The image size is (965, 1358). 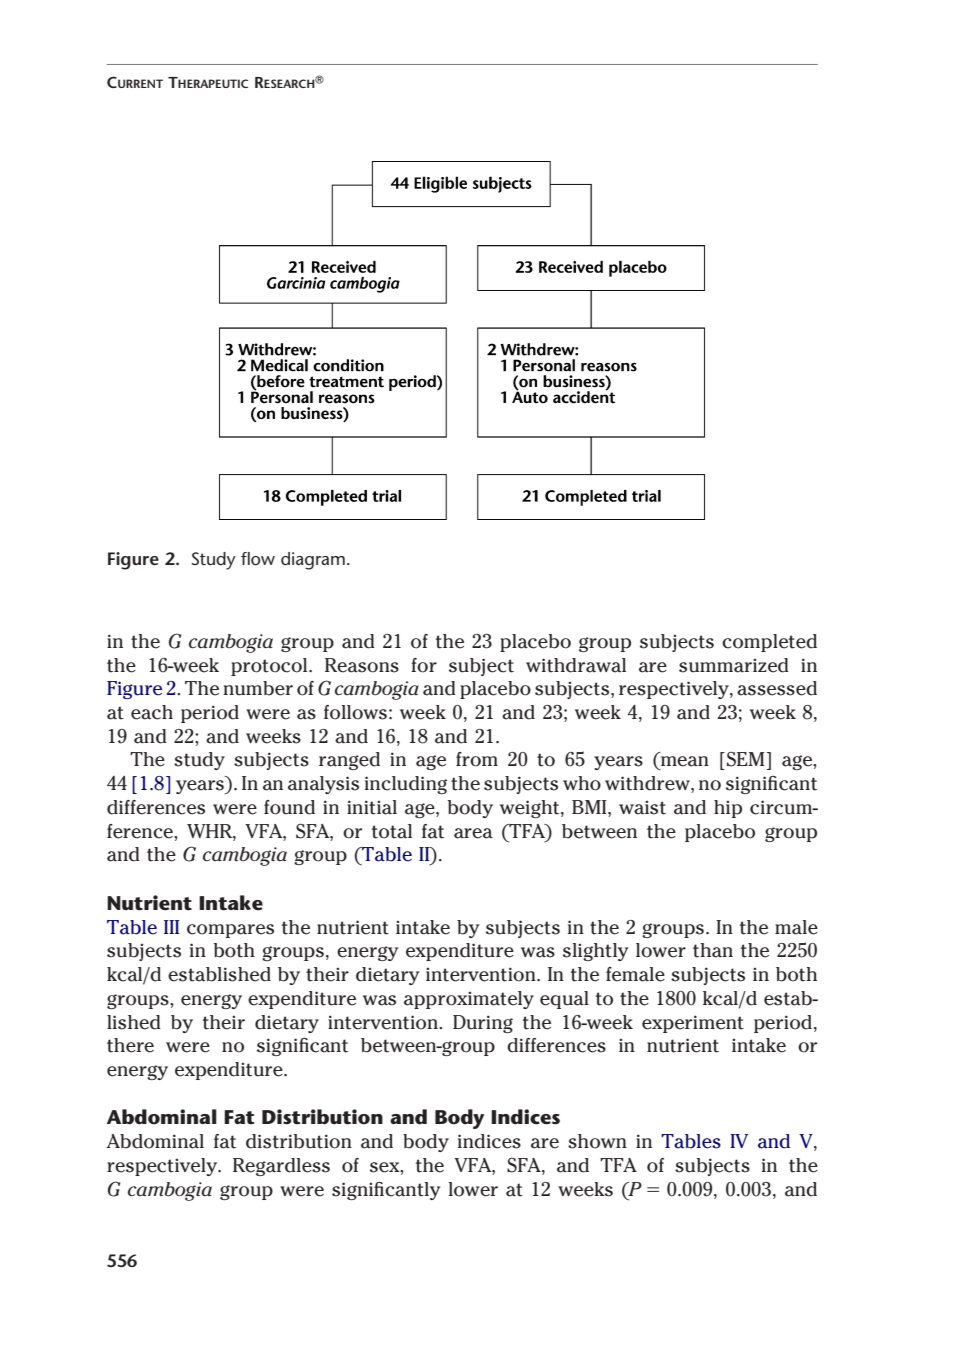 I want to click on approximately, so click(x=469, y=1000).
